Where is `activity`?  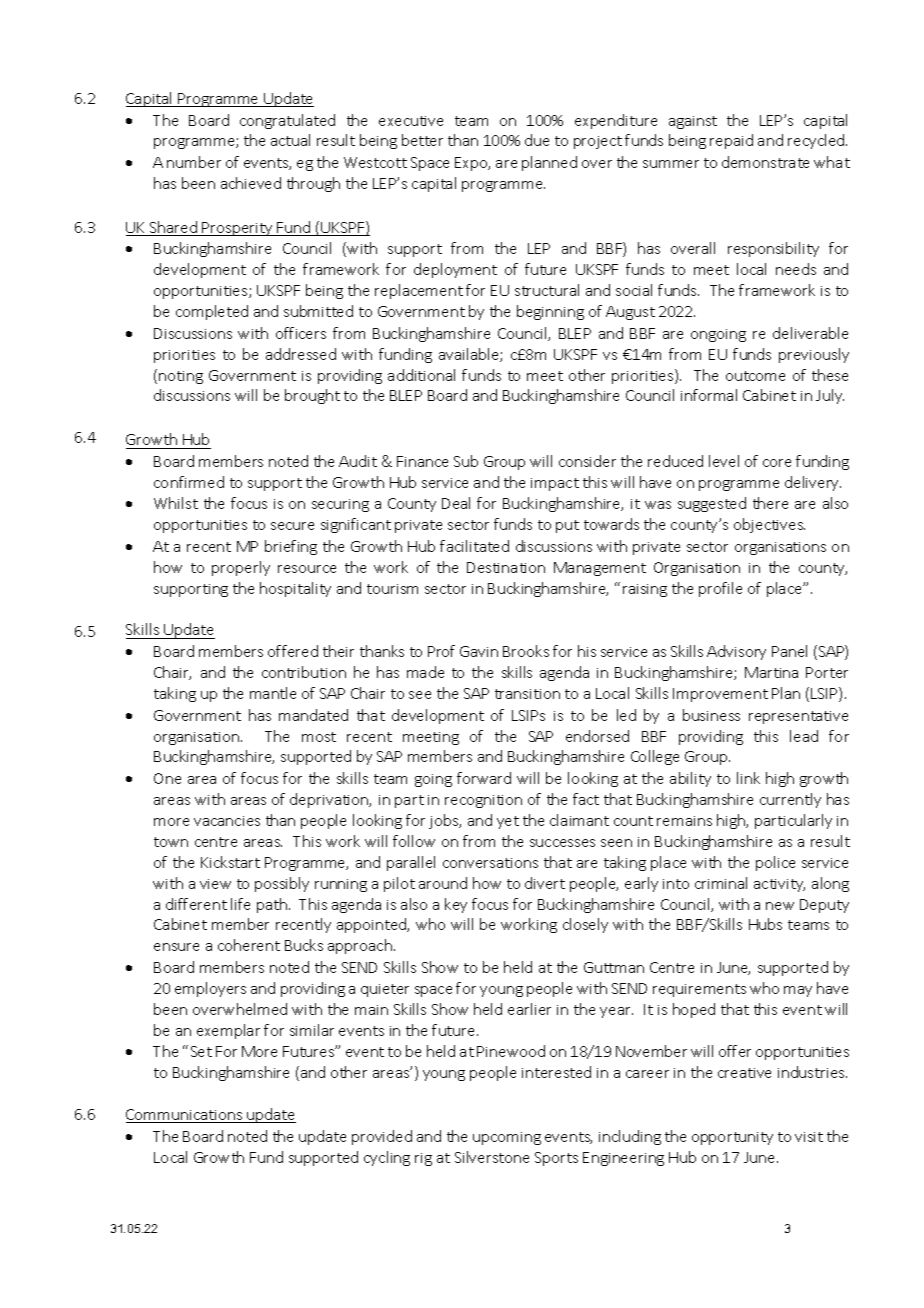
activity is located at coordinates (779, 885).
